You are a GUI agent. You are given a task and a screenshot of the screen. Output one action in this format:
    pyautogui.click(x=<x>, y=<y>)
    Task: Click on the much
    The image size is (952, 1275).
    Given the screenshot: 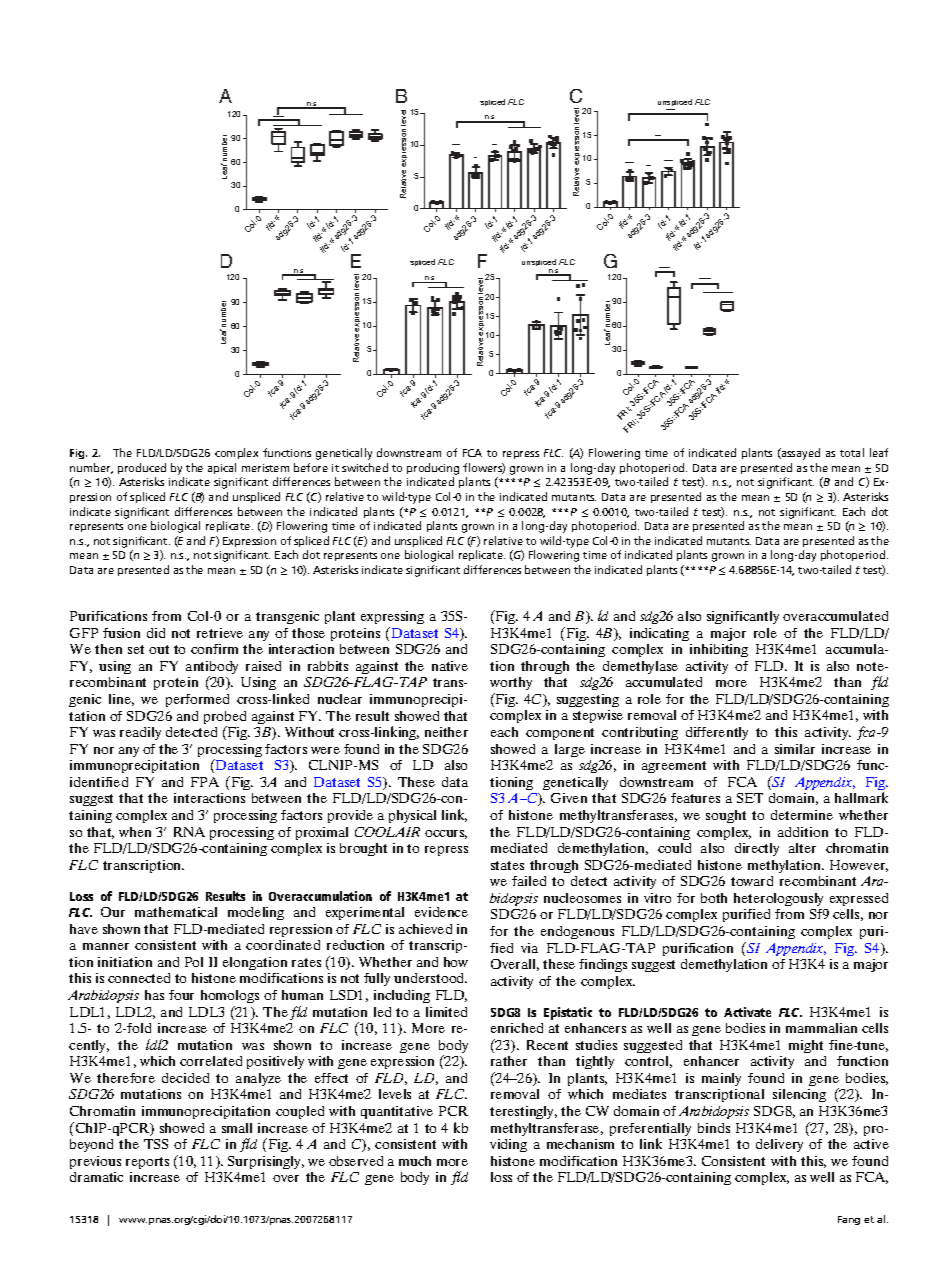 What is the action you would take?
    pyautogui.click(x=415, y=1161)
